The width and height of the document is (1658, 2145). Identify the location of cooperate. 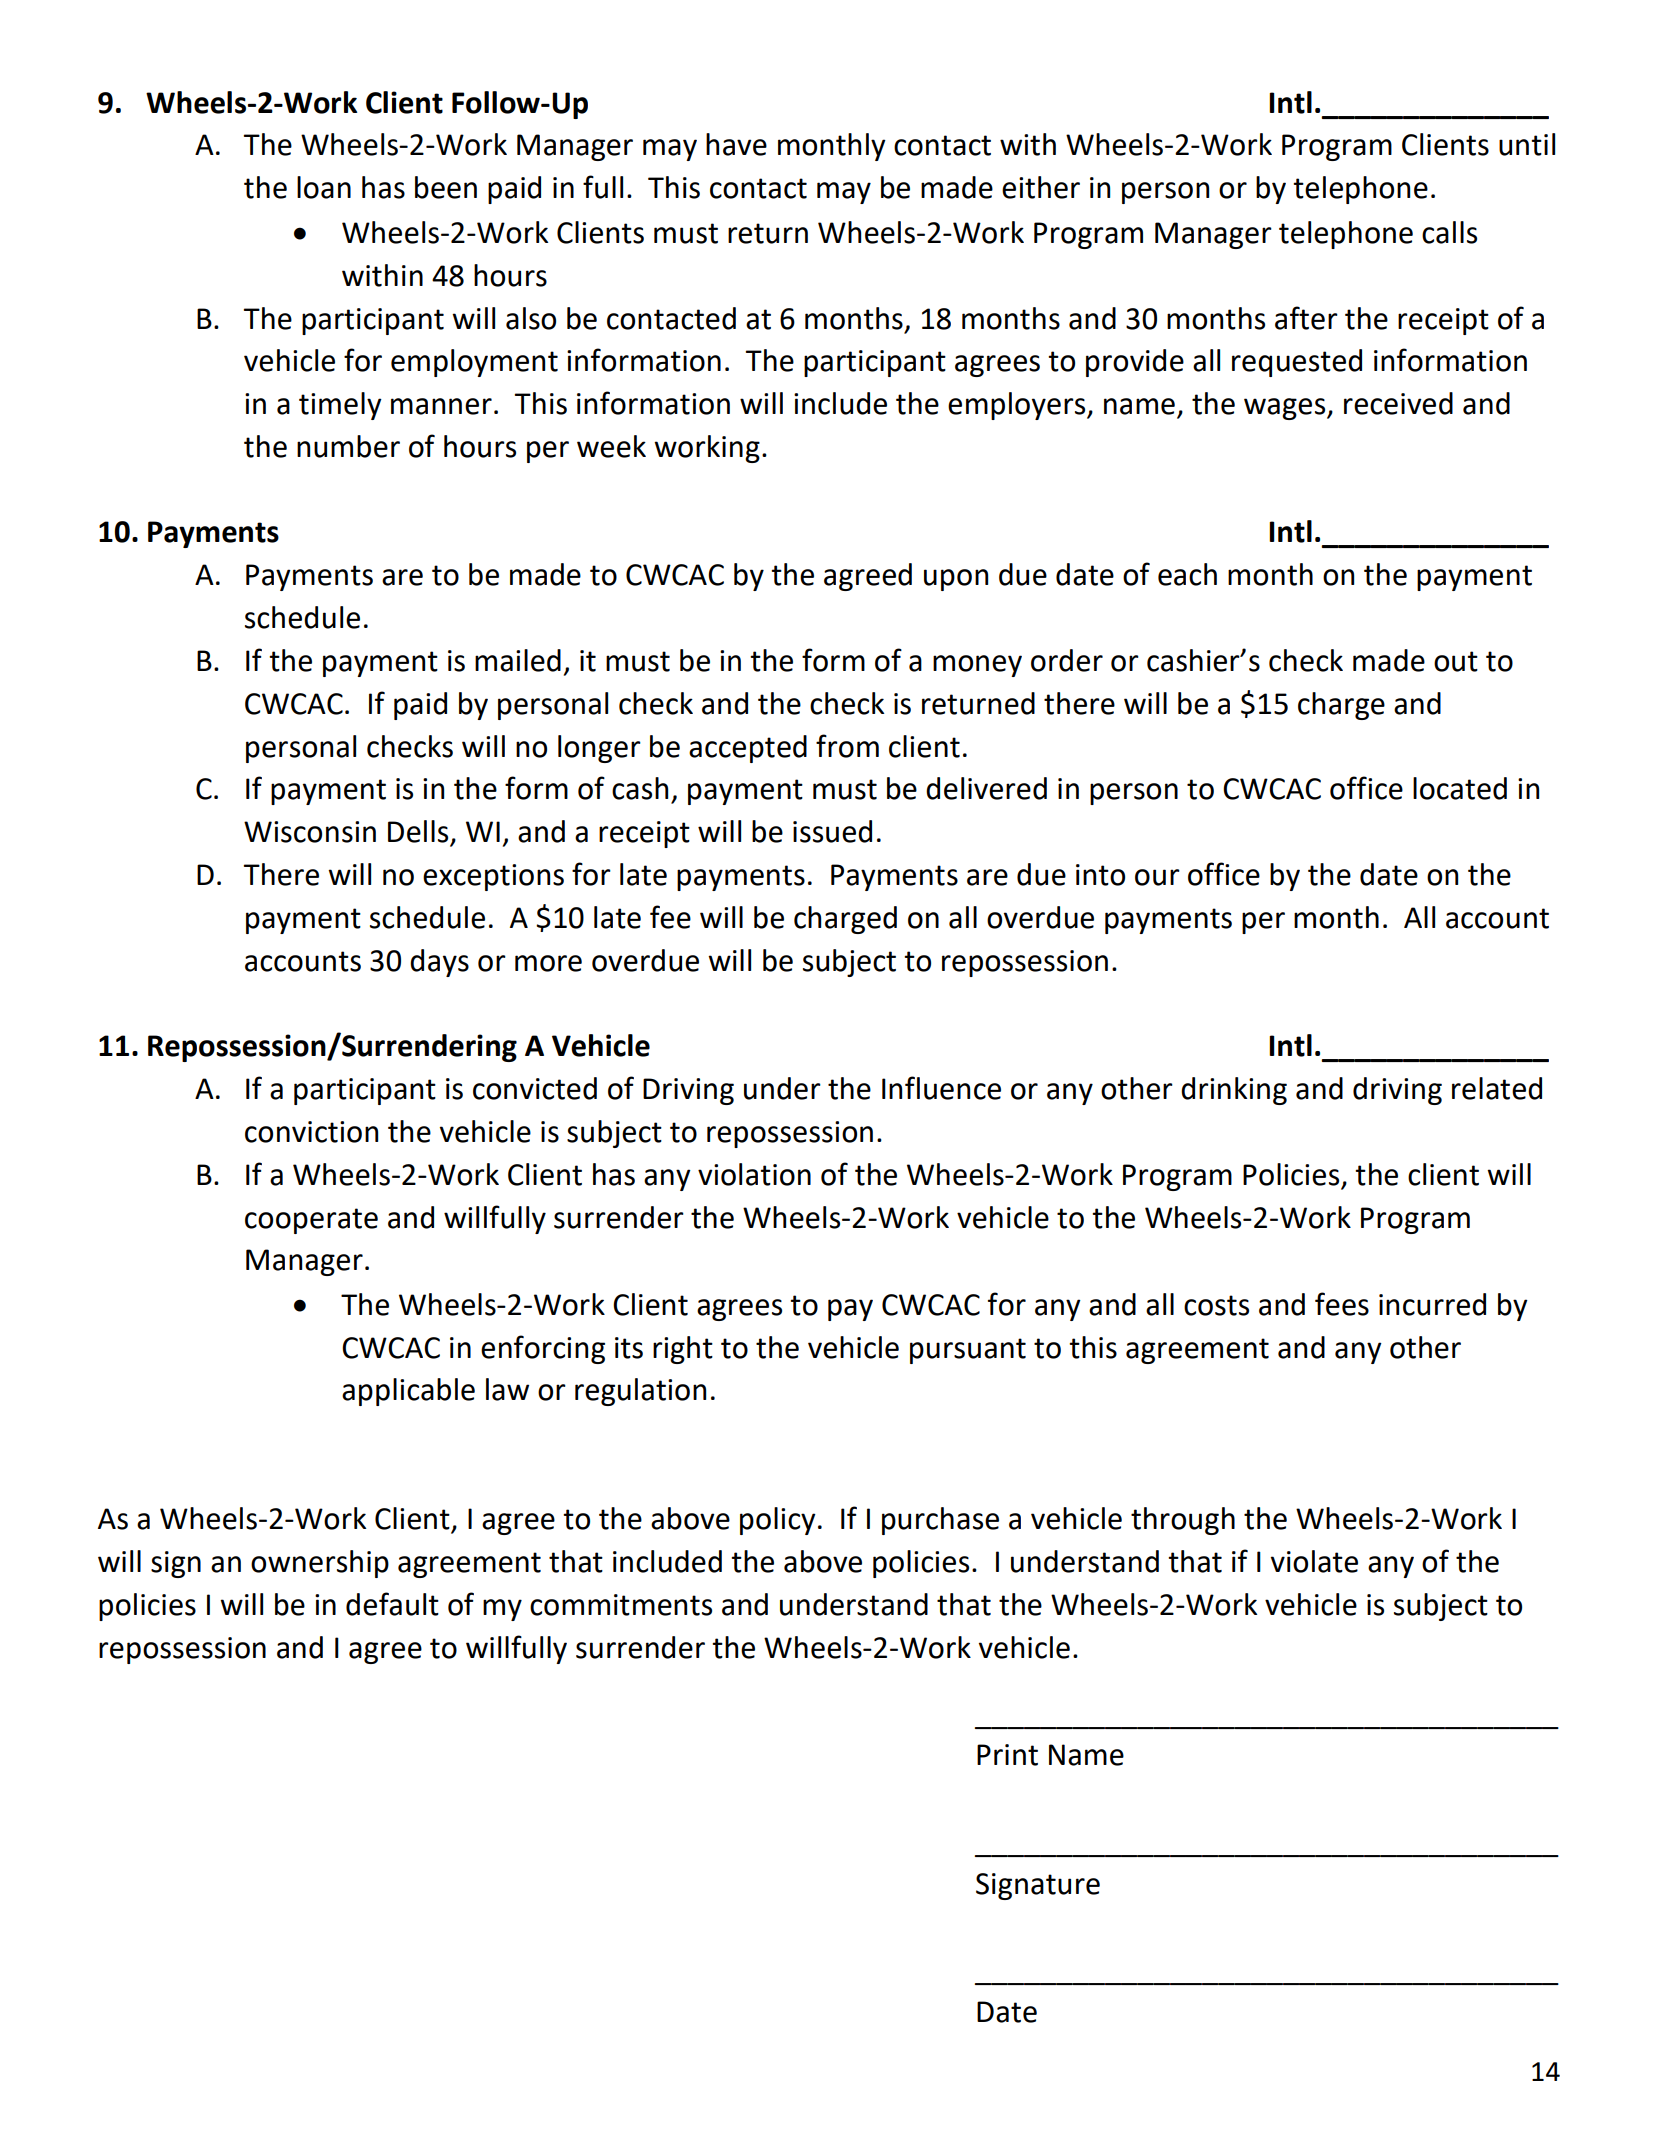
(311, 1221).
